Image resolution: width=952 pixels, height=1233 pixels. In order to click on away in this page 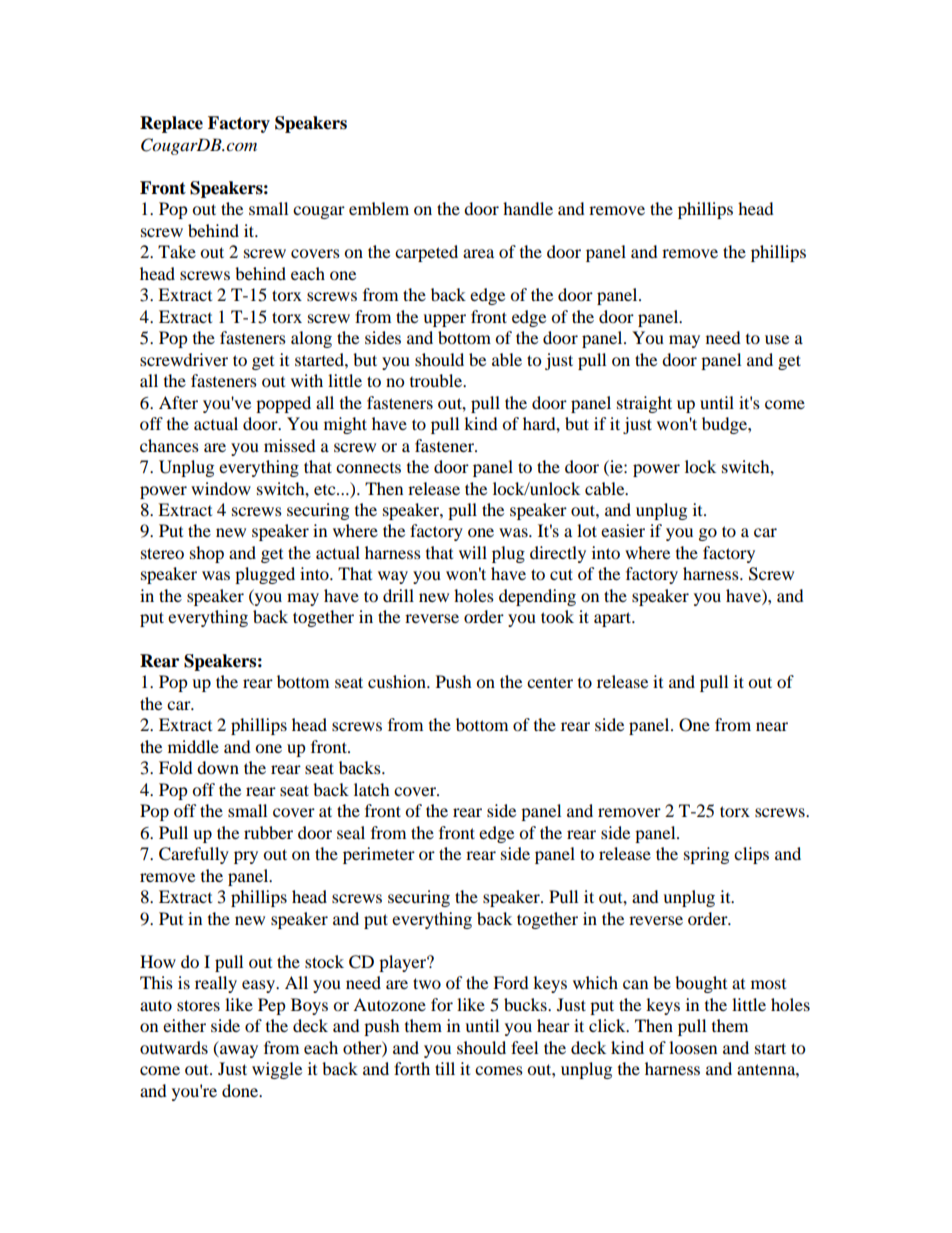, I will do `click(238, 1051)`.
